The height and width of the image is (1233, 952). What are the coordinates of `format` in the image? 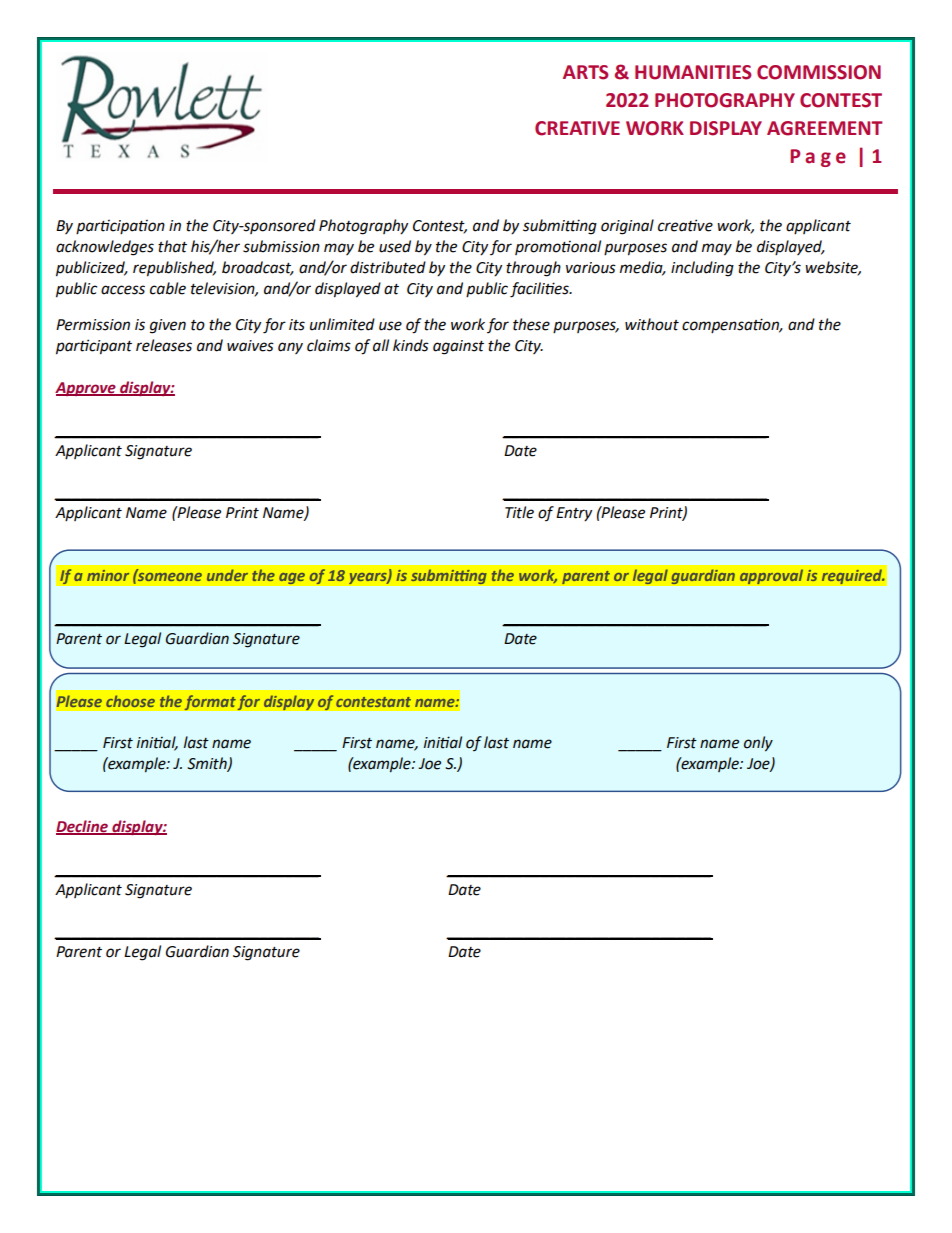 It's located at (210, 703).
